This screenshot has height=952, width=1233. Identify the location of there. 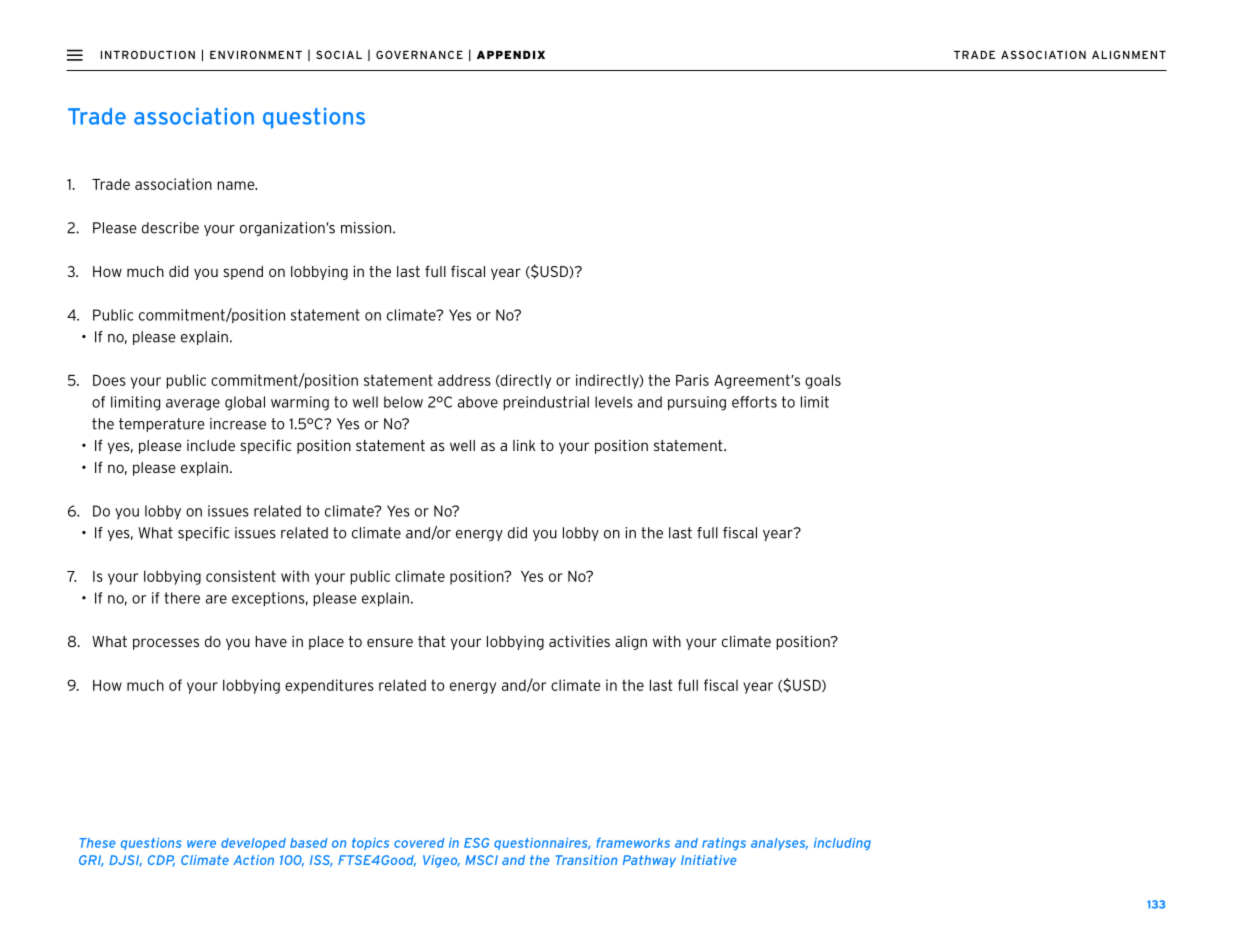
(182, 598).
